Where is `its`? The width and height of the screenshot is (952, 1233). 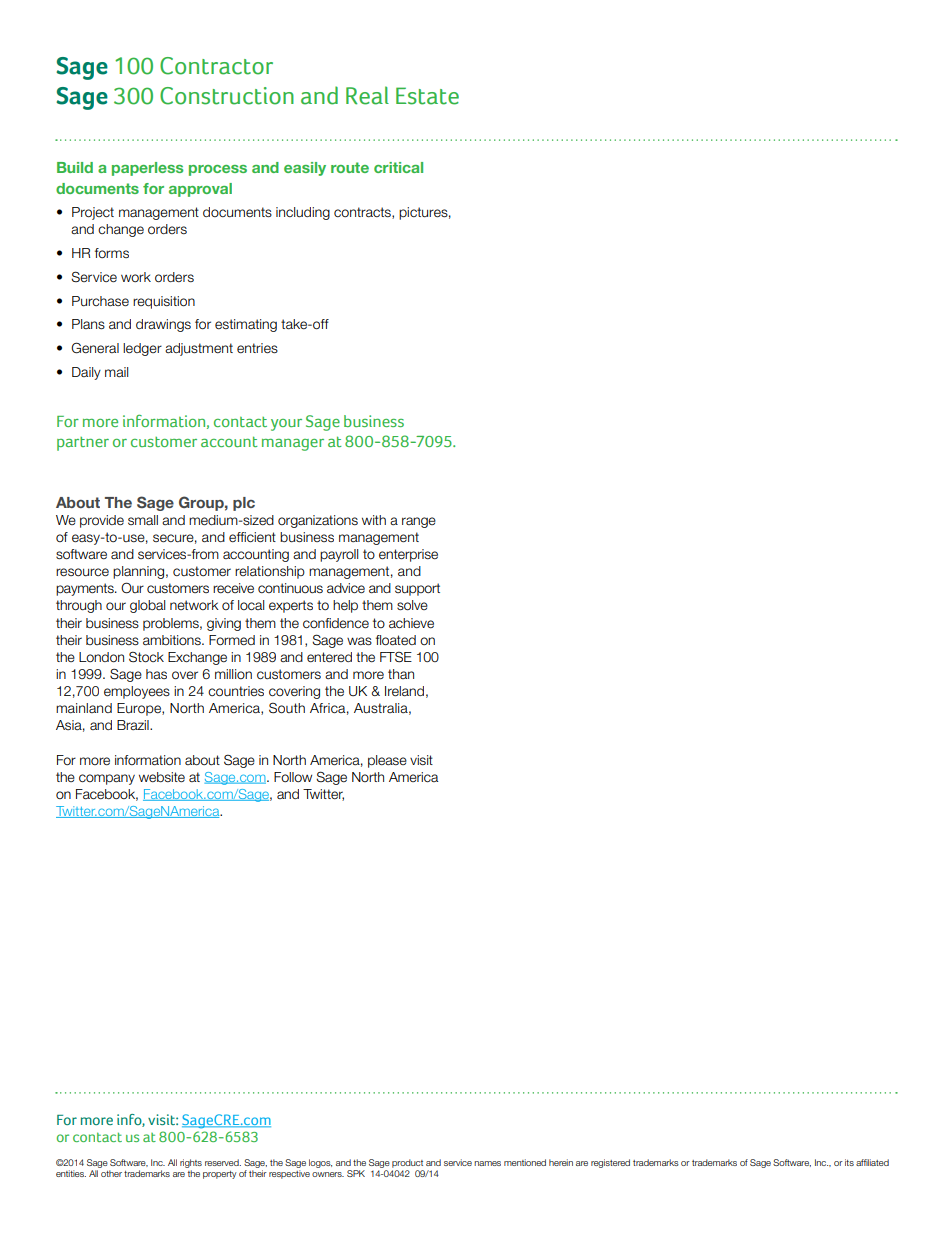 its is located at coordinates (849, 1162).
